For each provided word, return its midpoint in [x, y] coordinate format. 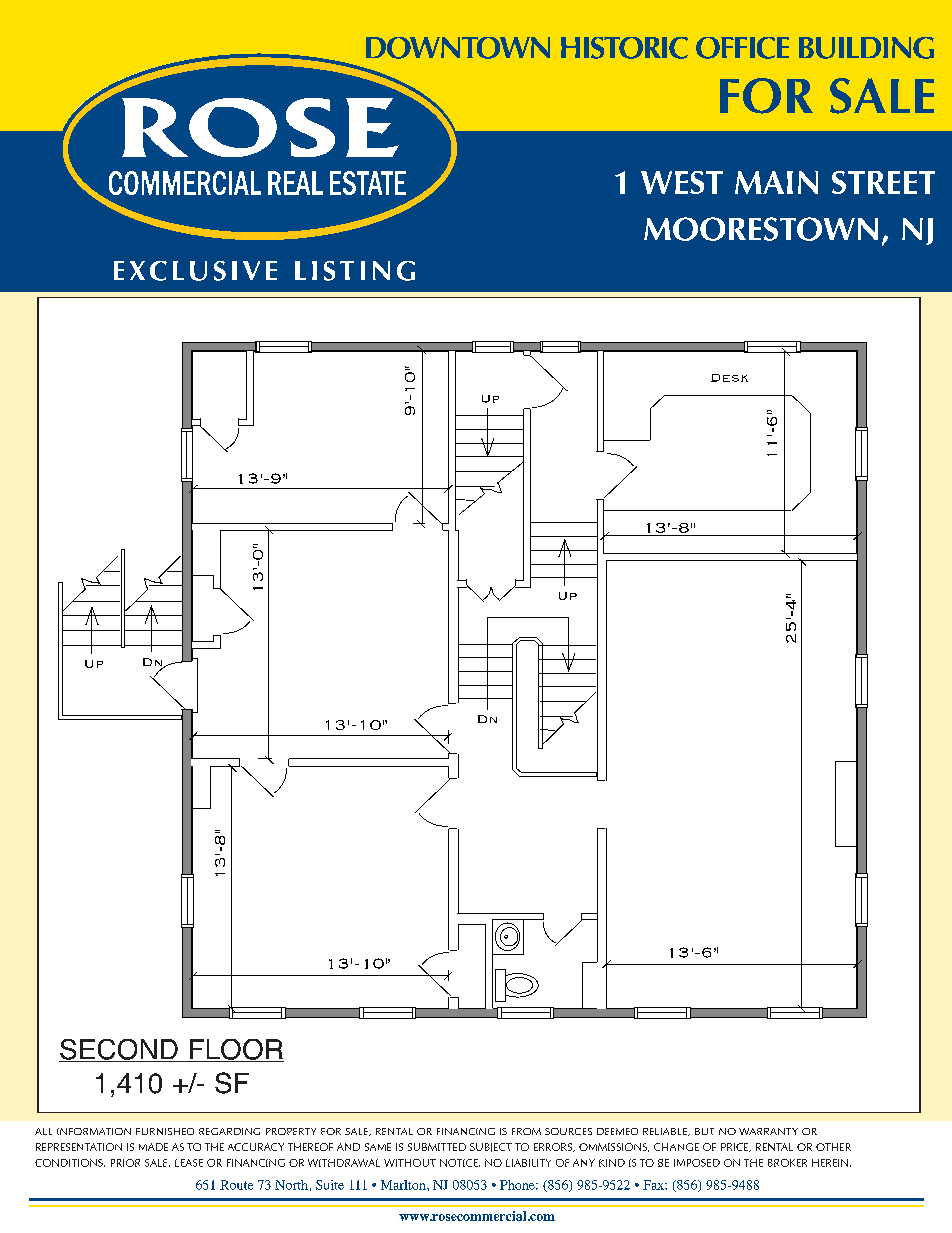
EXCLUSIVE [195, 271]
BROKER [787, 1163]
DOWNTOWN [458, 48]
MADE [153, 1147]
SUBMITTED [437, 1147]
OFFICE [742, 48]
